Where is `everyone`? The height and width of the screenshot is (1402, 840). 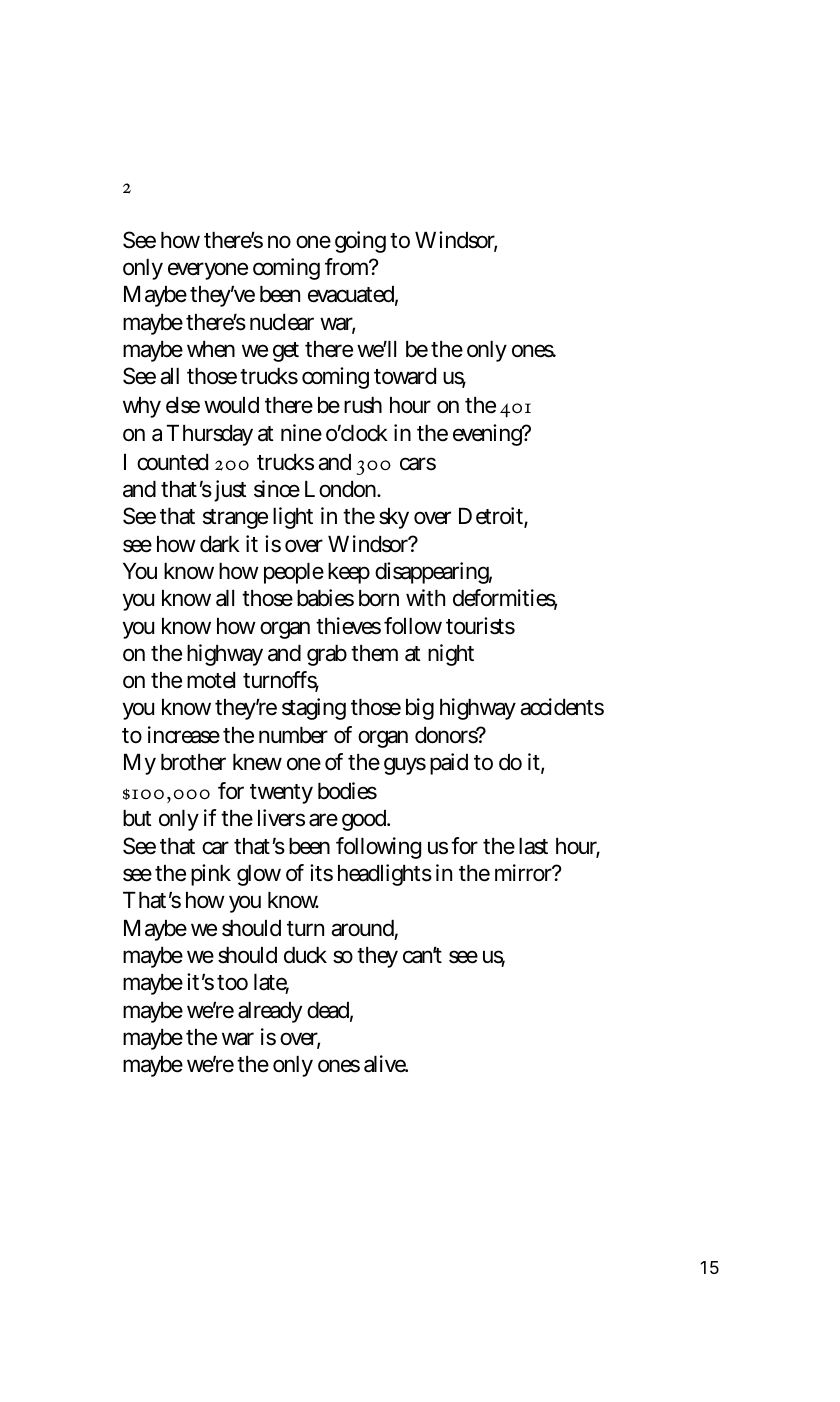
everyone is located at coordinates (208, 271).
